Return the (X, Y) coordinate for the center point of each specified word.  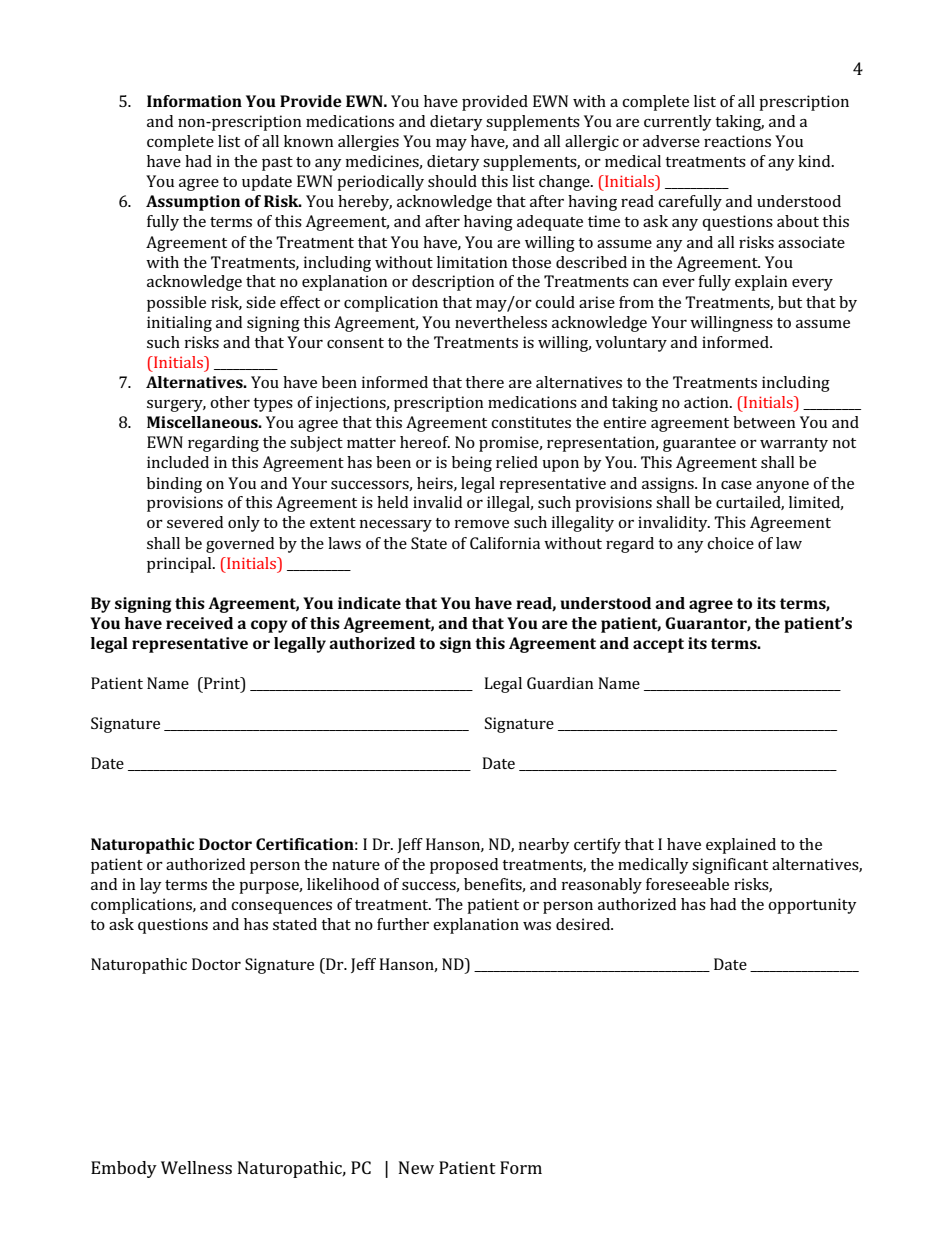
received (199, 623)
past (277, 164)
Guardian (560, 683)
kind (815, 161)
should (452, 181)
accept (658, 645)
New (416, 1167)
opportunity (812, 906)
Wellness (196, 1167)
